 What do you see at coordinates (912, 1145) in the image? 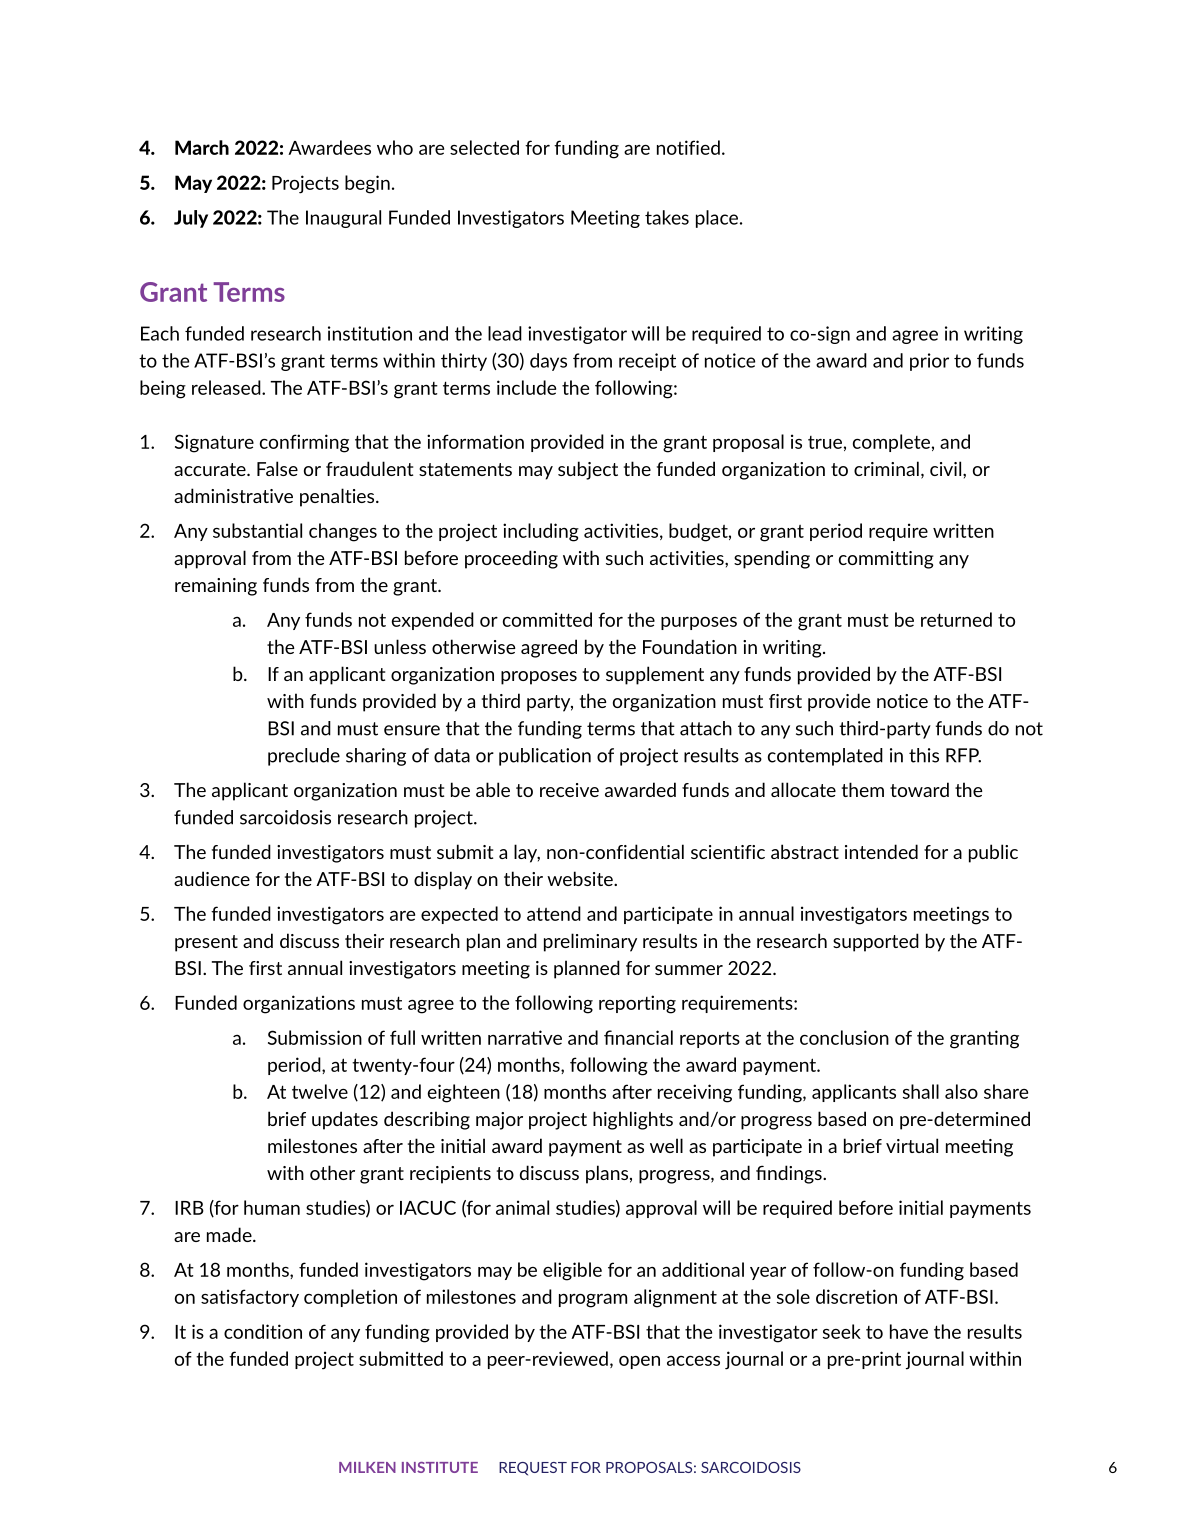
I see `virtual` at bounding box center [912, 1145].
